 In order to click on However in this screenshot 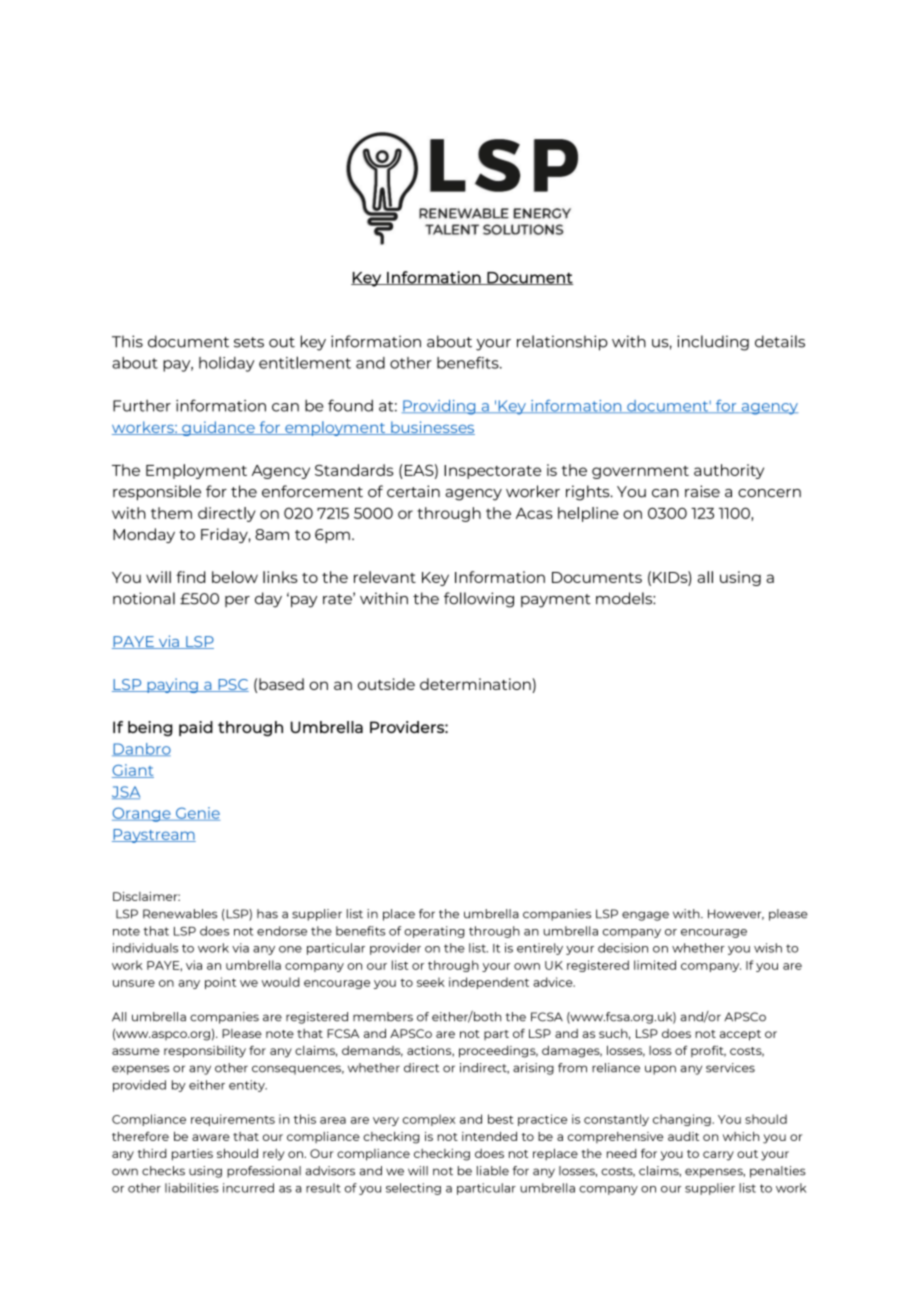, I will do `click(736, 914)`.
